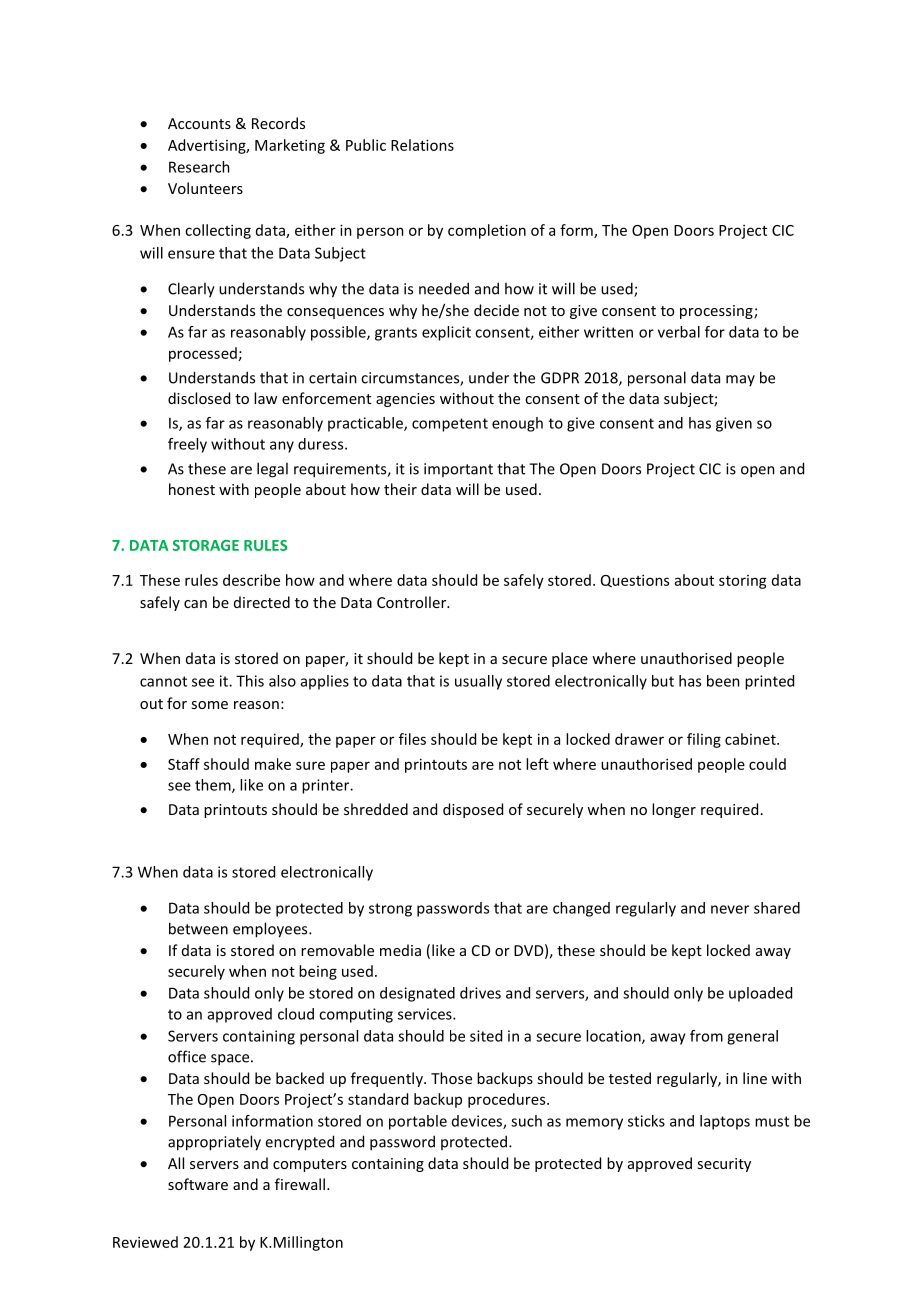  Describe the element at coordinates (198, 928) in the screenshot. I see `between` at that location.
